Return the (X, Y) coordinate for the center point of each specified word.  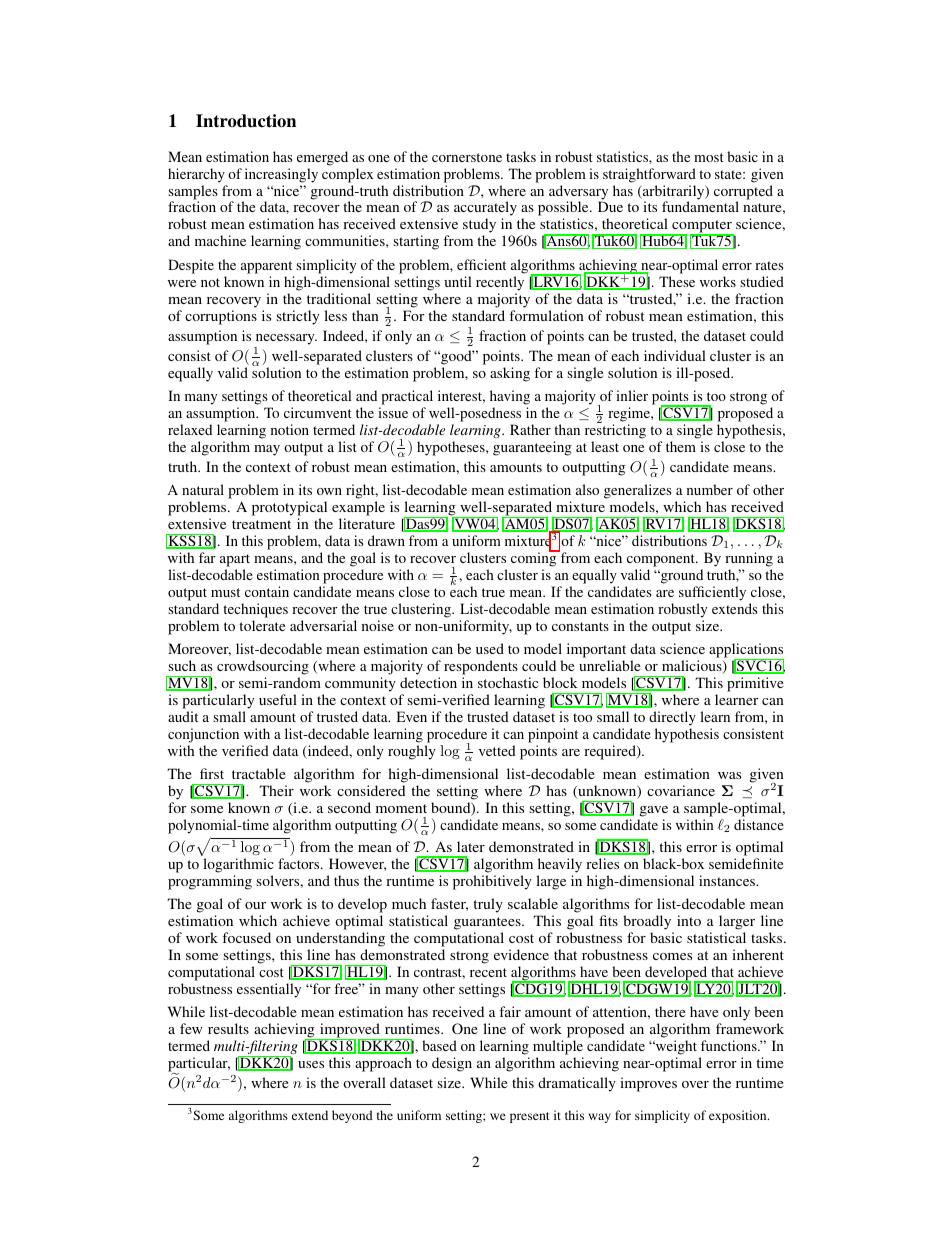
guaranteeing (532, 448)
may (267, 450)
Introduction (246, 121)
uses (311, 1064)
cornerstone (467, 157)
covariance (681, 790)
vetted (497, 750)
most (709, 157)
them (681, 446)
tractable (259, 773)
